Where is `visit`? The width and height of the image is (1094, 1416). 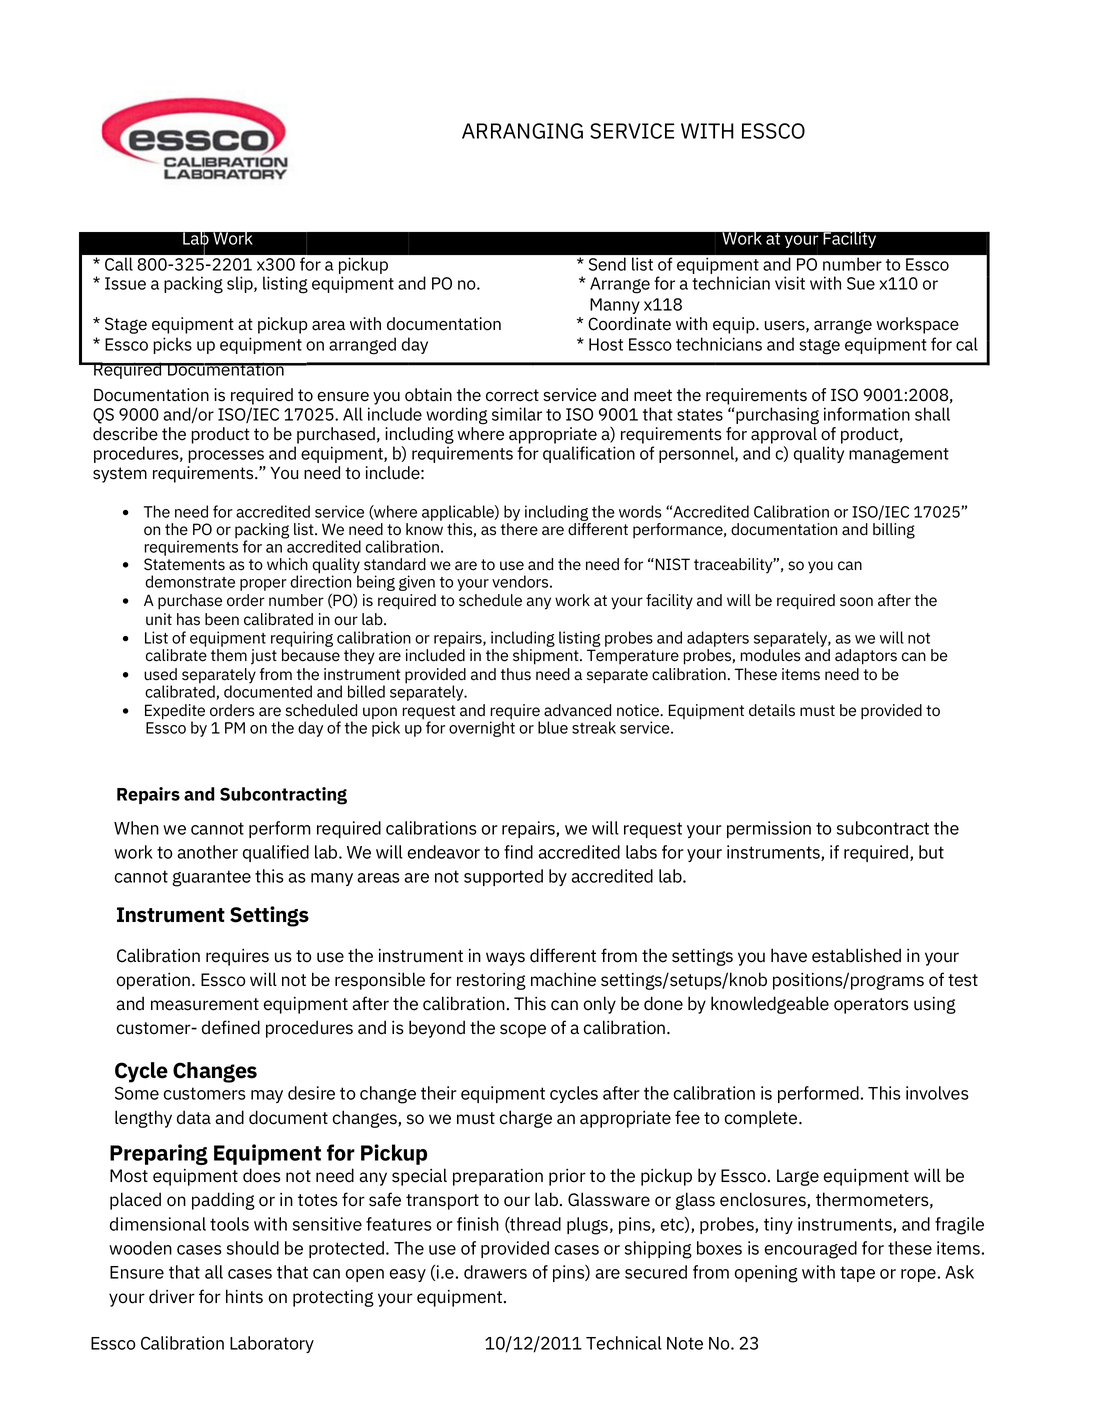 visit is located at coordinates (790, 283).
